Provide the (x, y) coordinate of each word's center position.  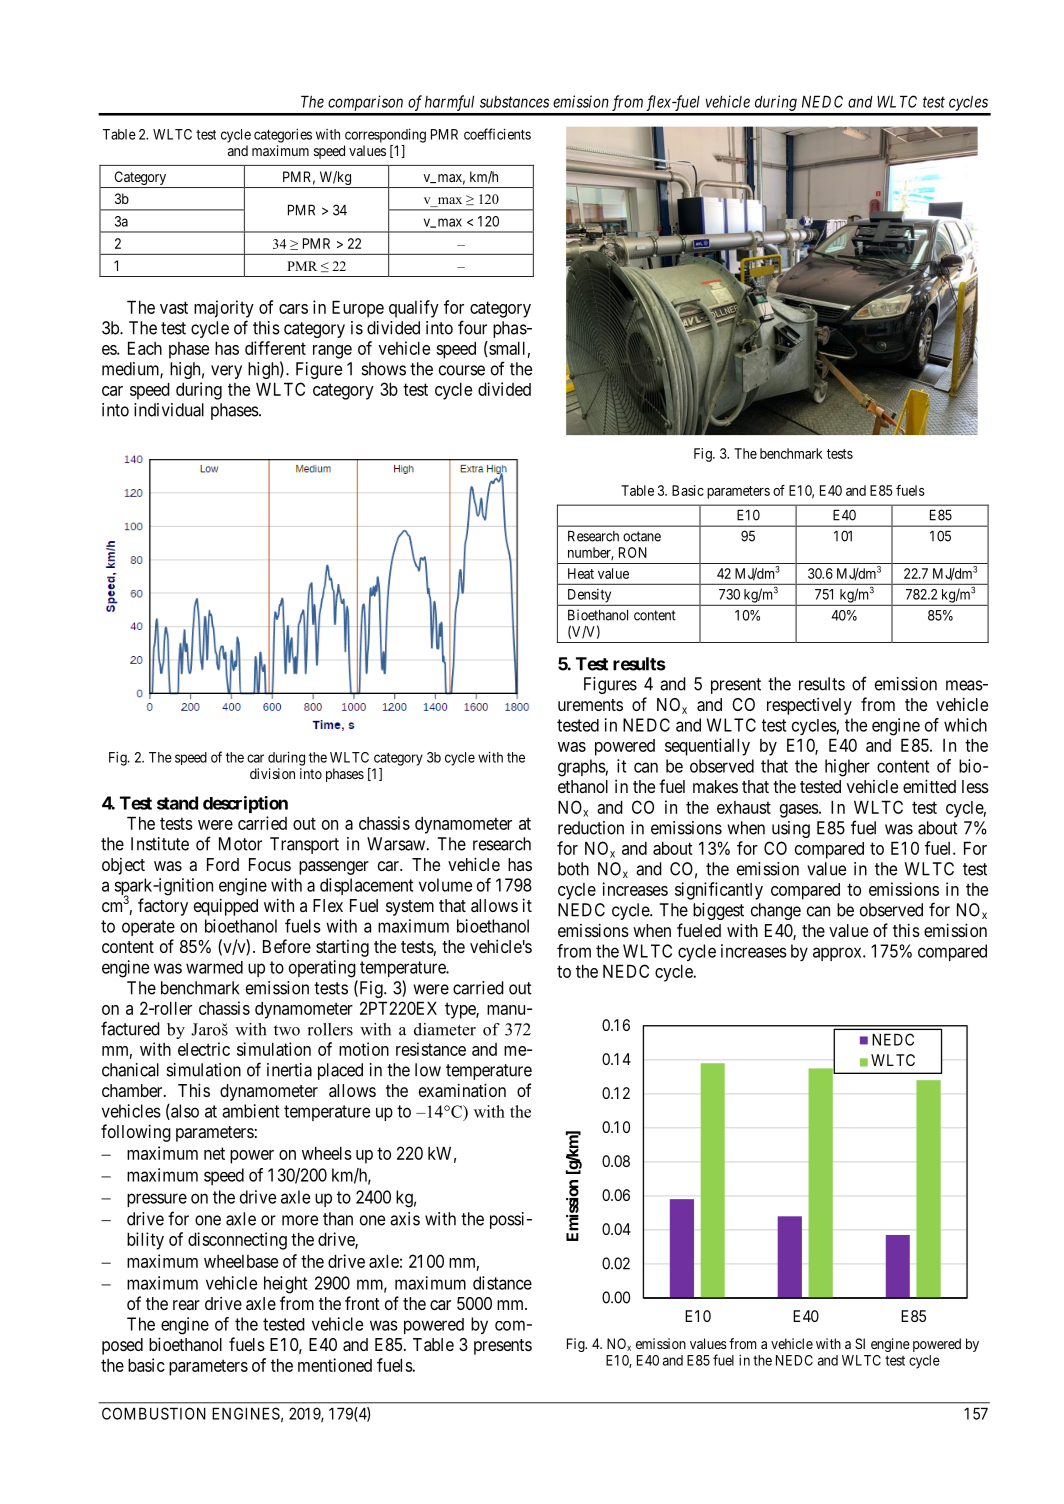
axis (405, 1219)
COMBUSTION (154, 1413)
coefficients (497, 134)
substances (514, 102)
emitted (929, 786)
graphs (582, 768)
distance (502, 1283)
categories (283, 136)
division (272, 773)
